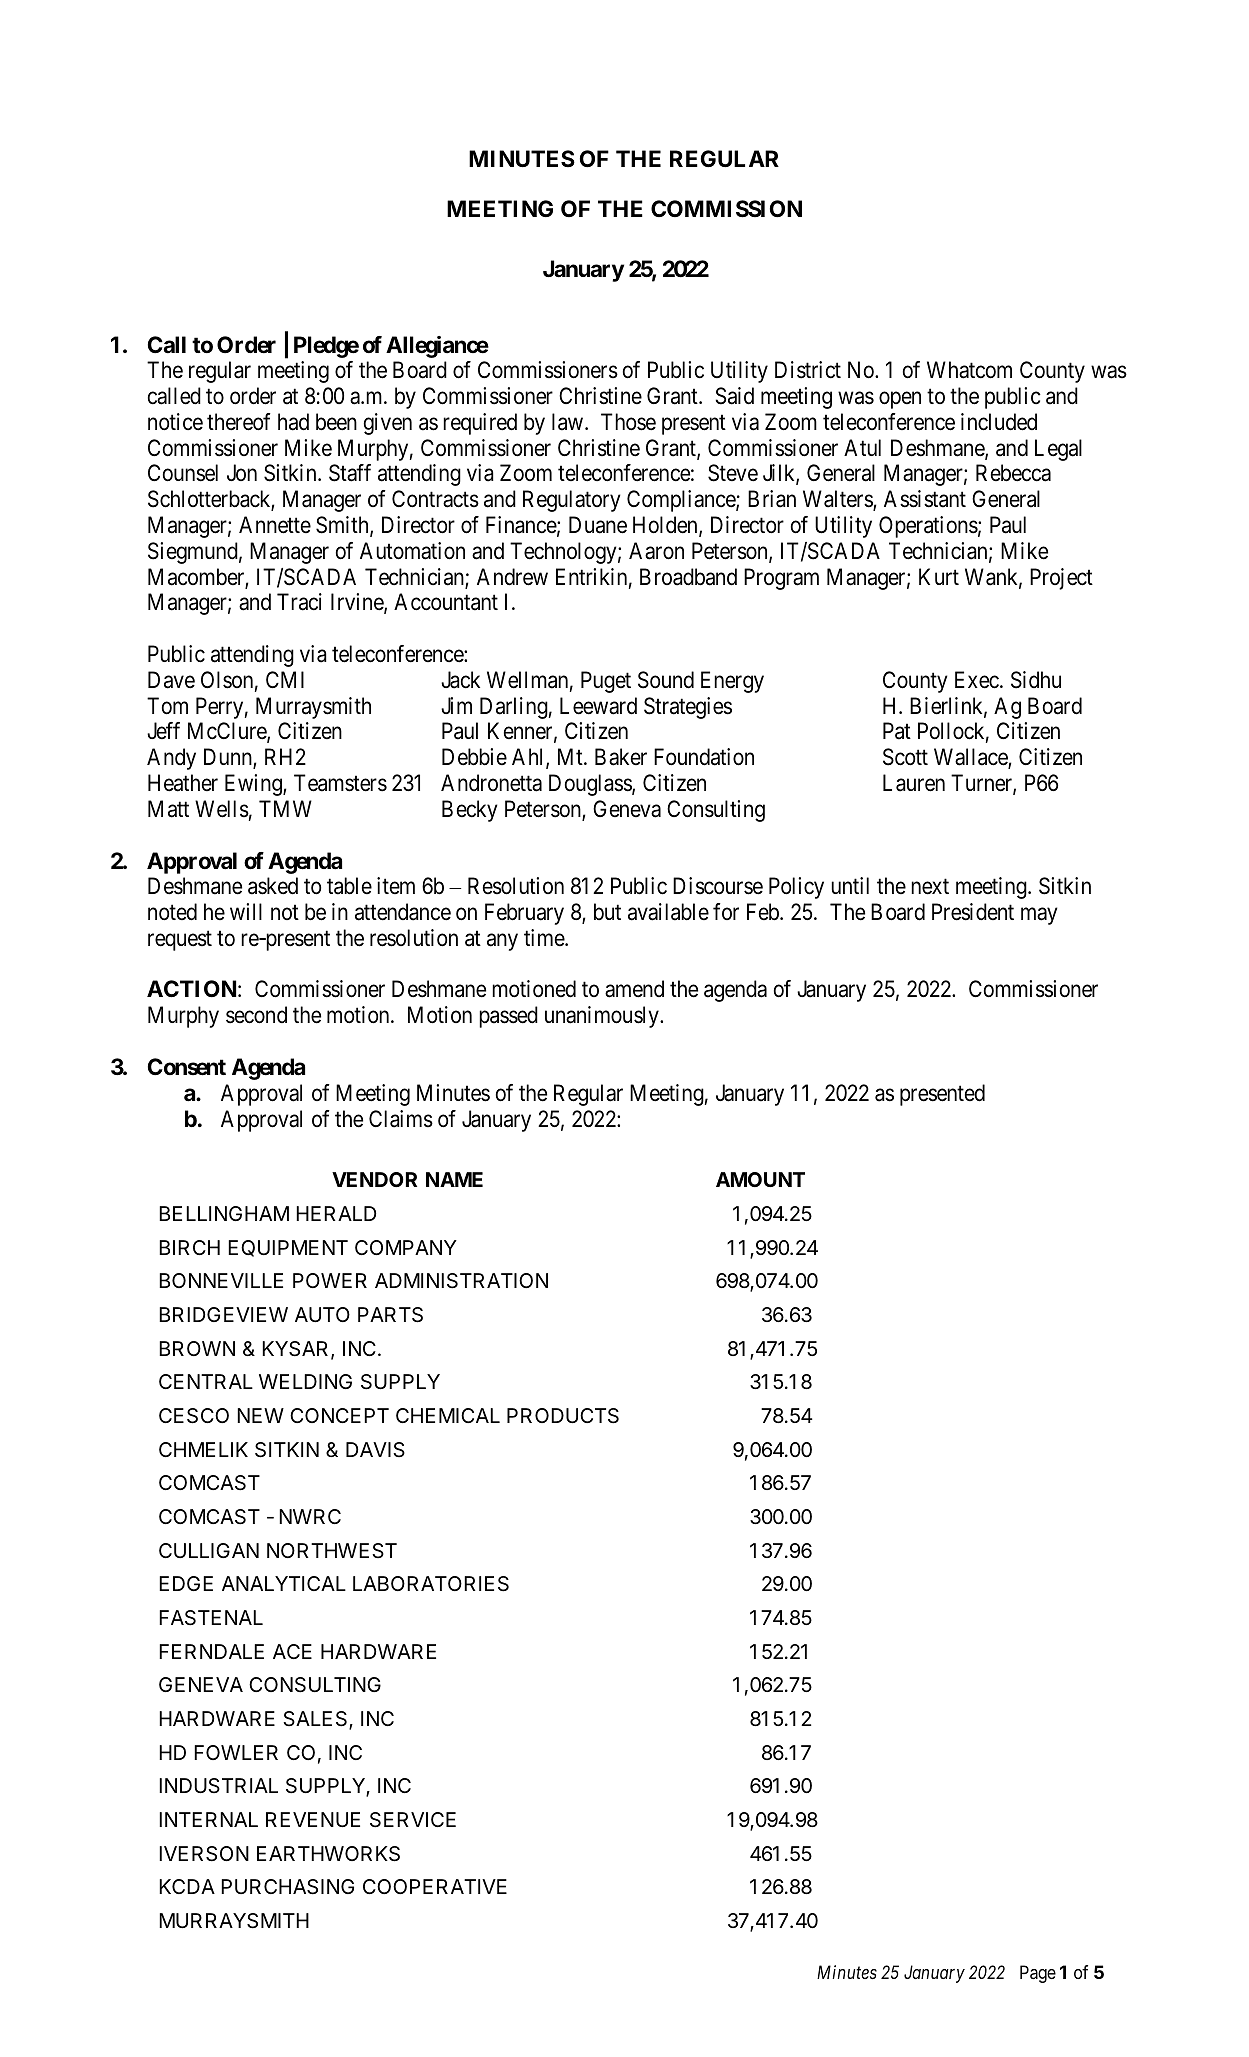  Describe the element at coordinates (999, 422) in the screenshot. I see `included` at that location.
